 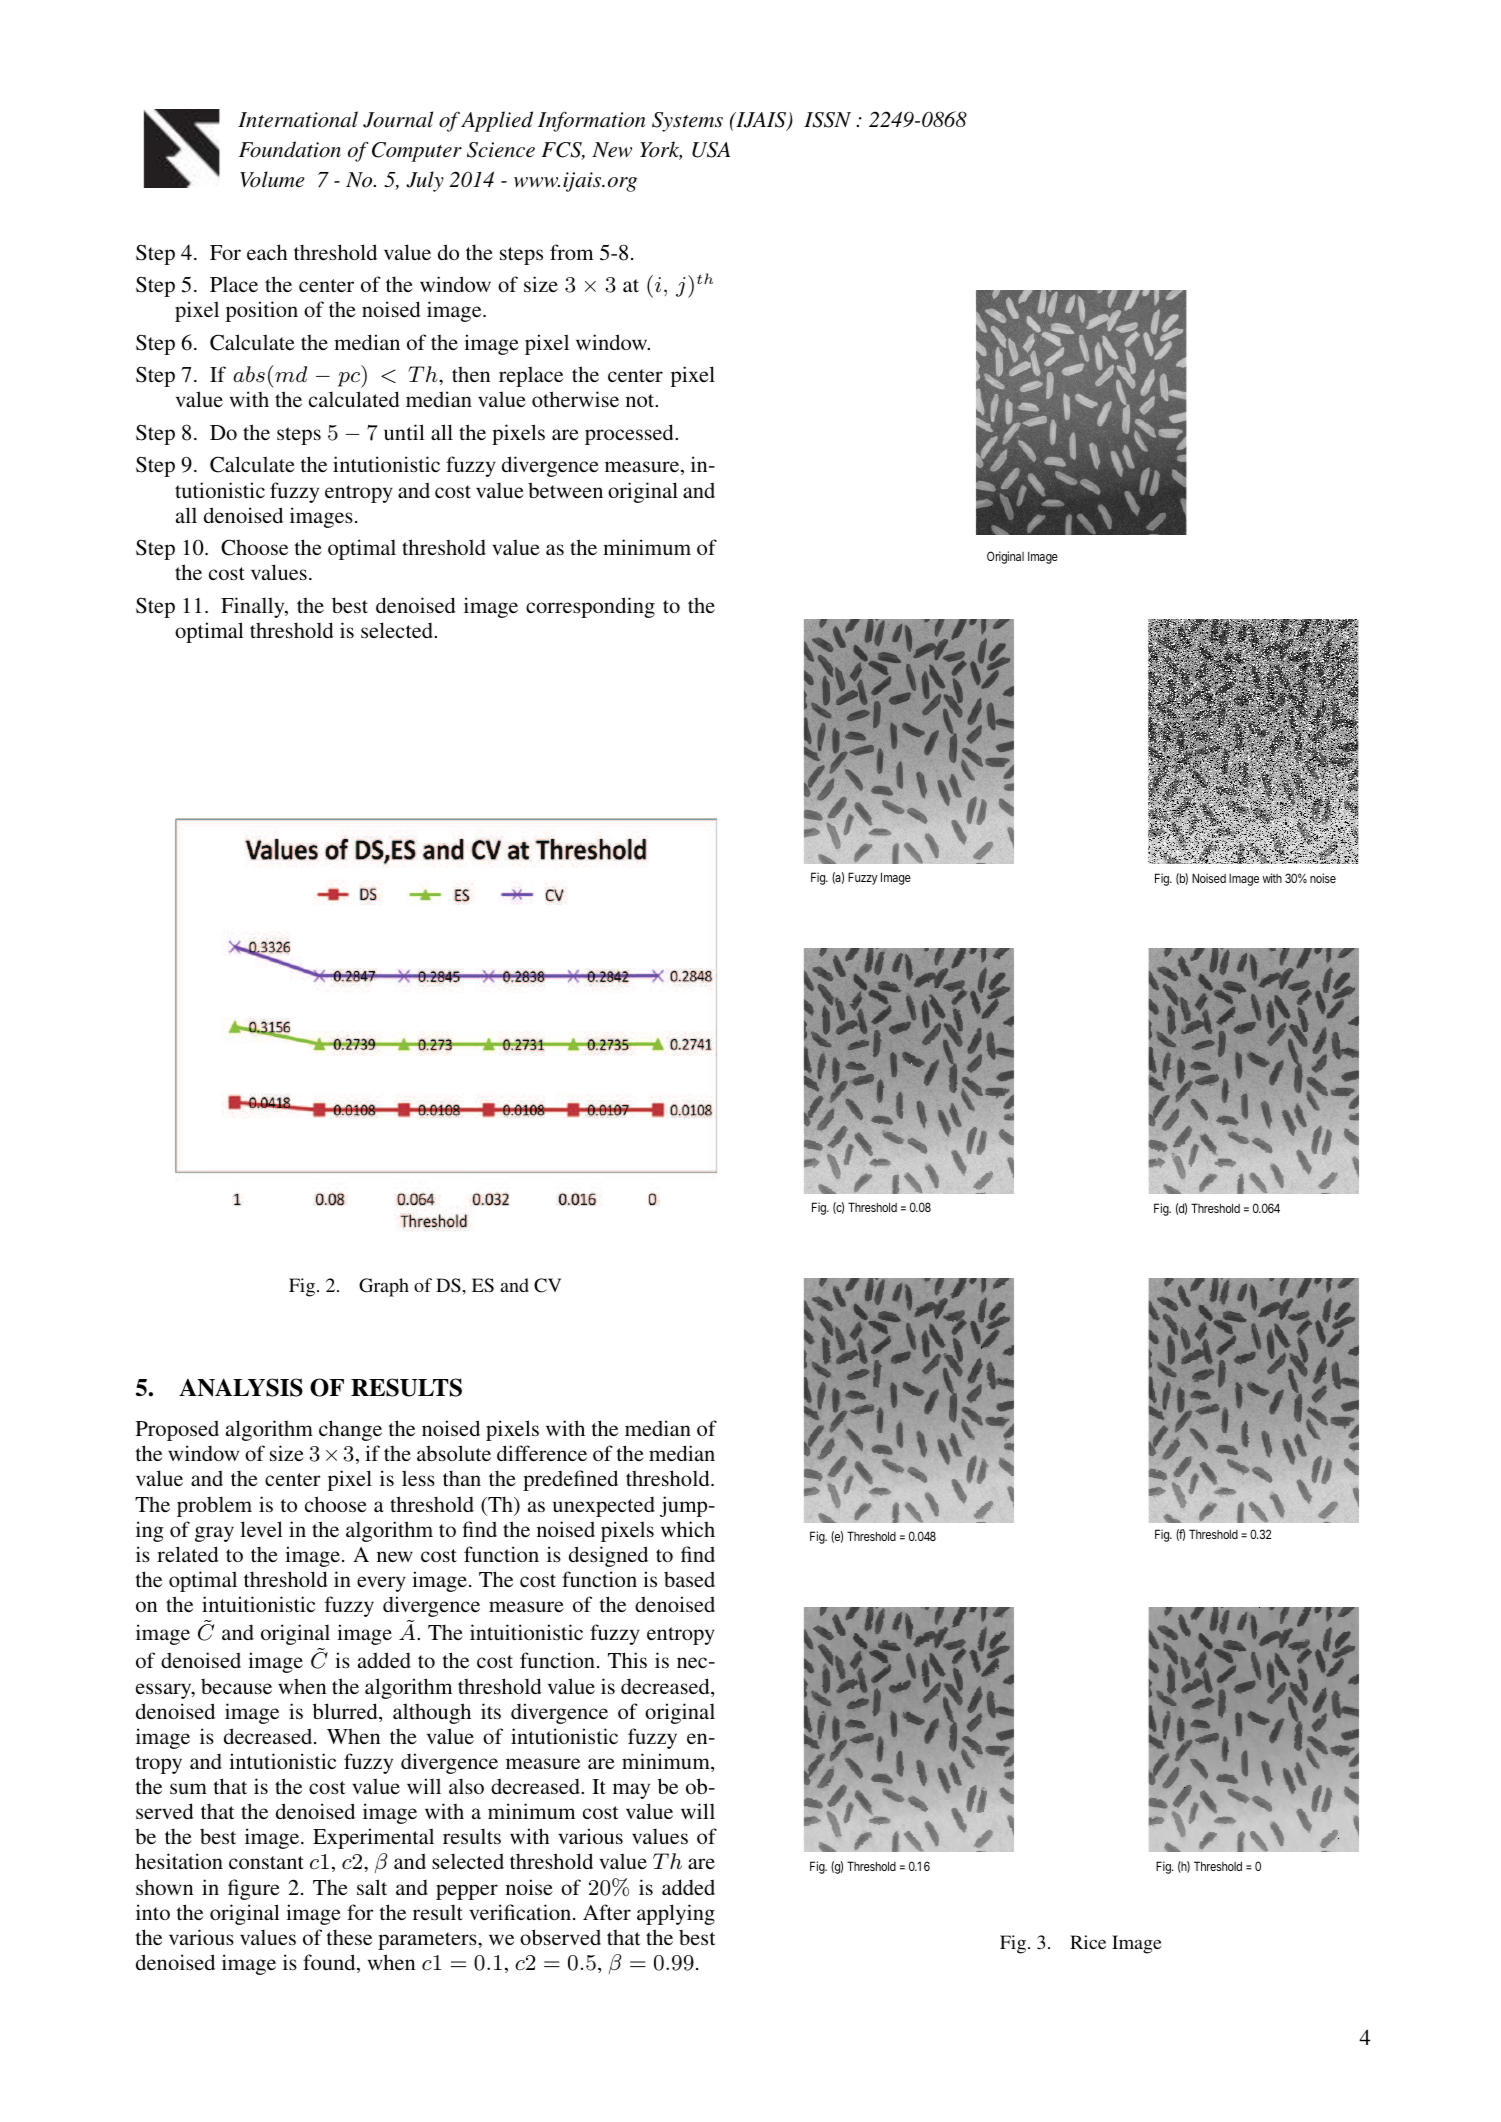 I want to click on Graph, so click(x=384, y=1287).
